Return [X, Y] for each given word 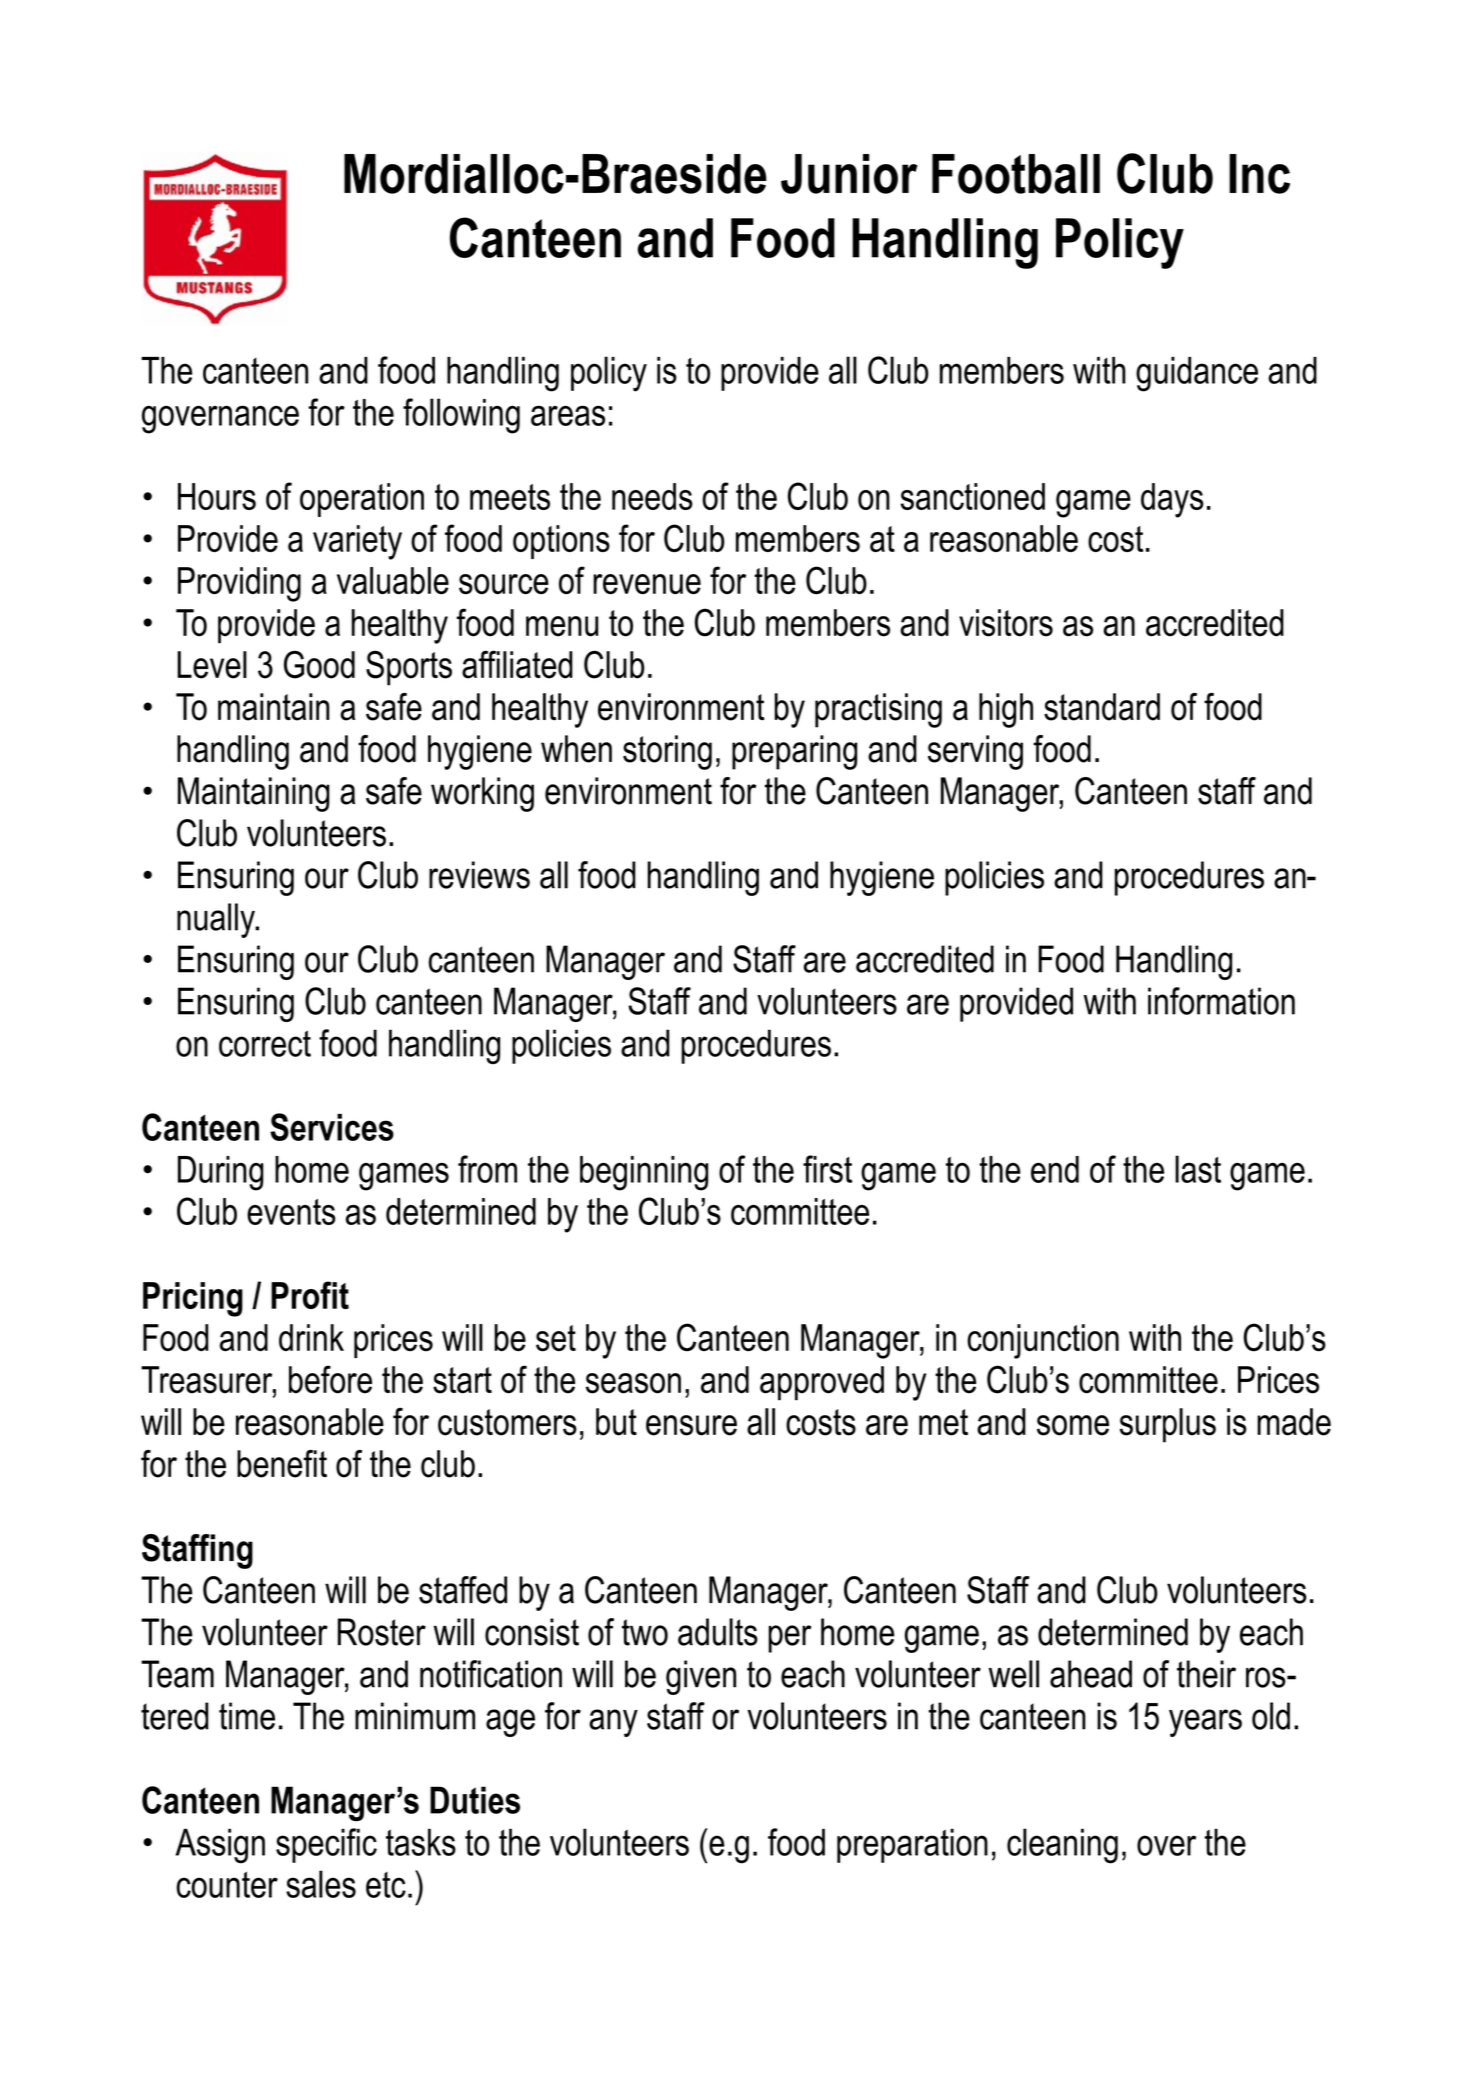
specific [326, 1845]
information [1221, 1001]
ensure [691, 1425]
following [461, 416]
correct [265, 1043]
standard [1102, 707]
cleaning [1062, 1846]
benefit [282, 1464]
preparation [912, 1845]
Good [319, 664]
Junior [849, 174]
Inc [1259, 174]
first [827, 1169]
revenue [647, 584]
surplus [1168, 1425]
